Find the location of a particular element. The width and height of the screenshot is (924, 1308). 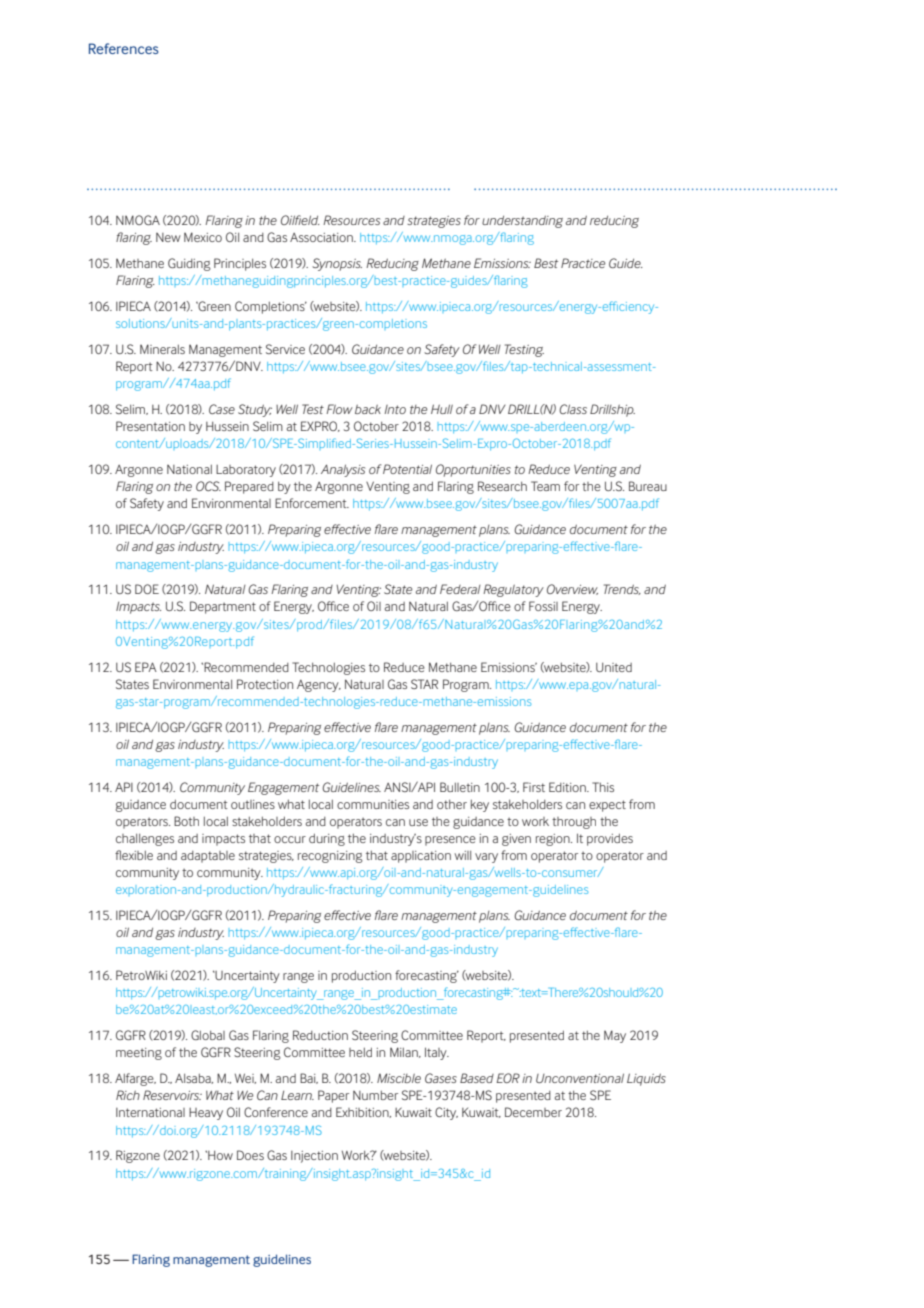

Federal is located at coordinates (460, 589).
